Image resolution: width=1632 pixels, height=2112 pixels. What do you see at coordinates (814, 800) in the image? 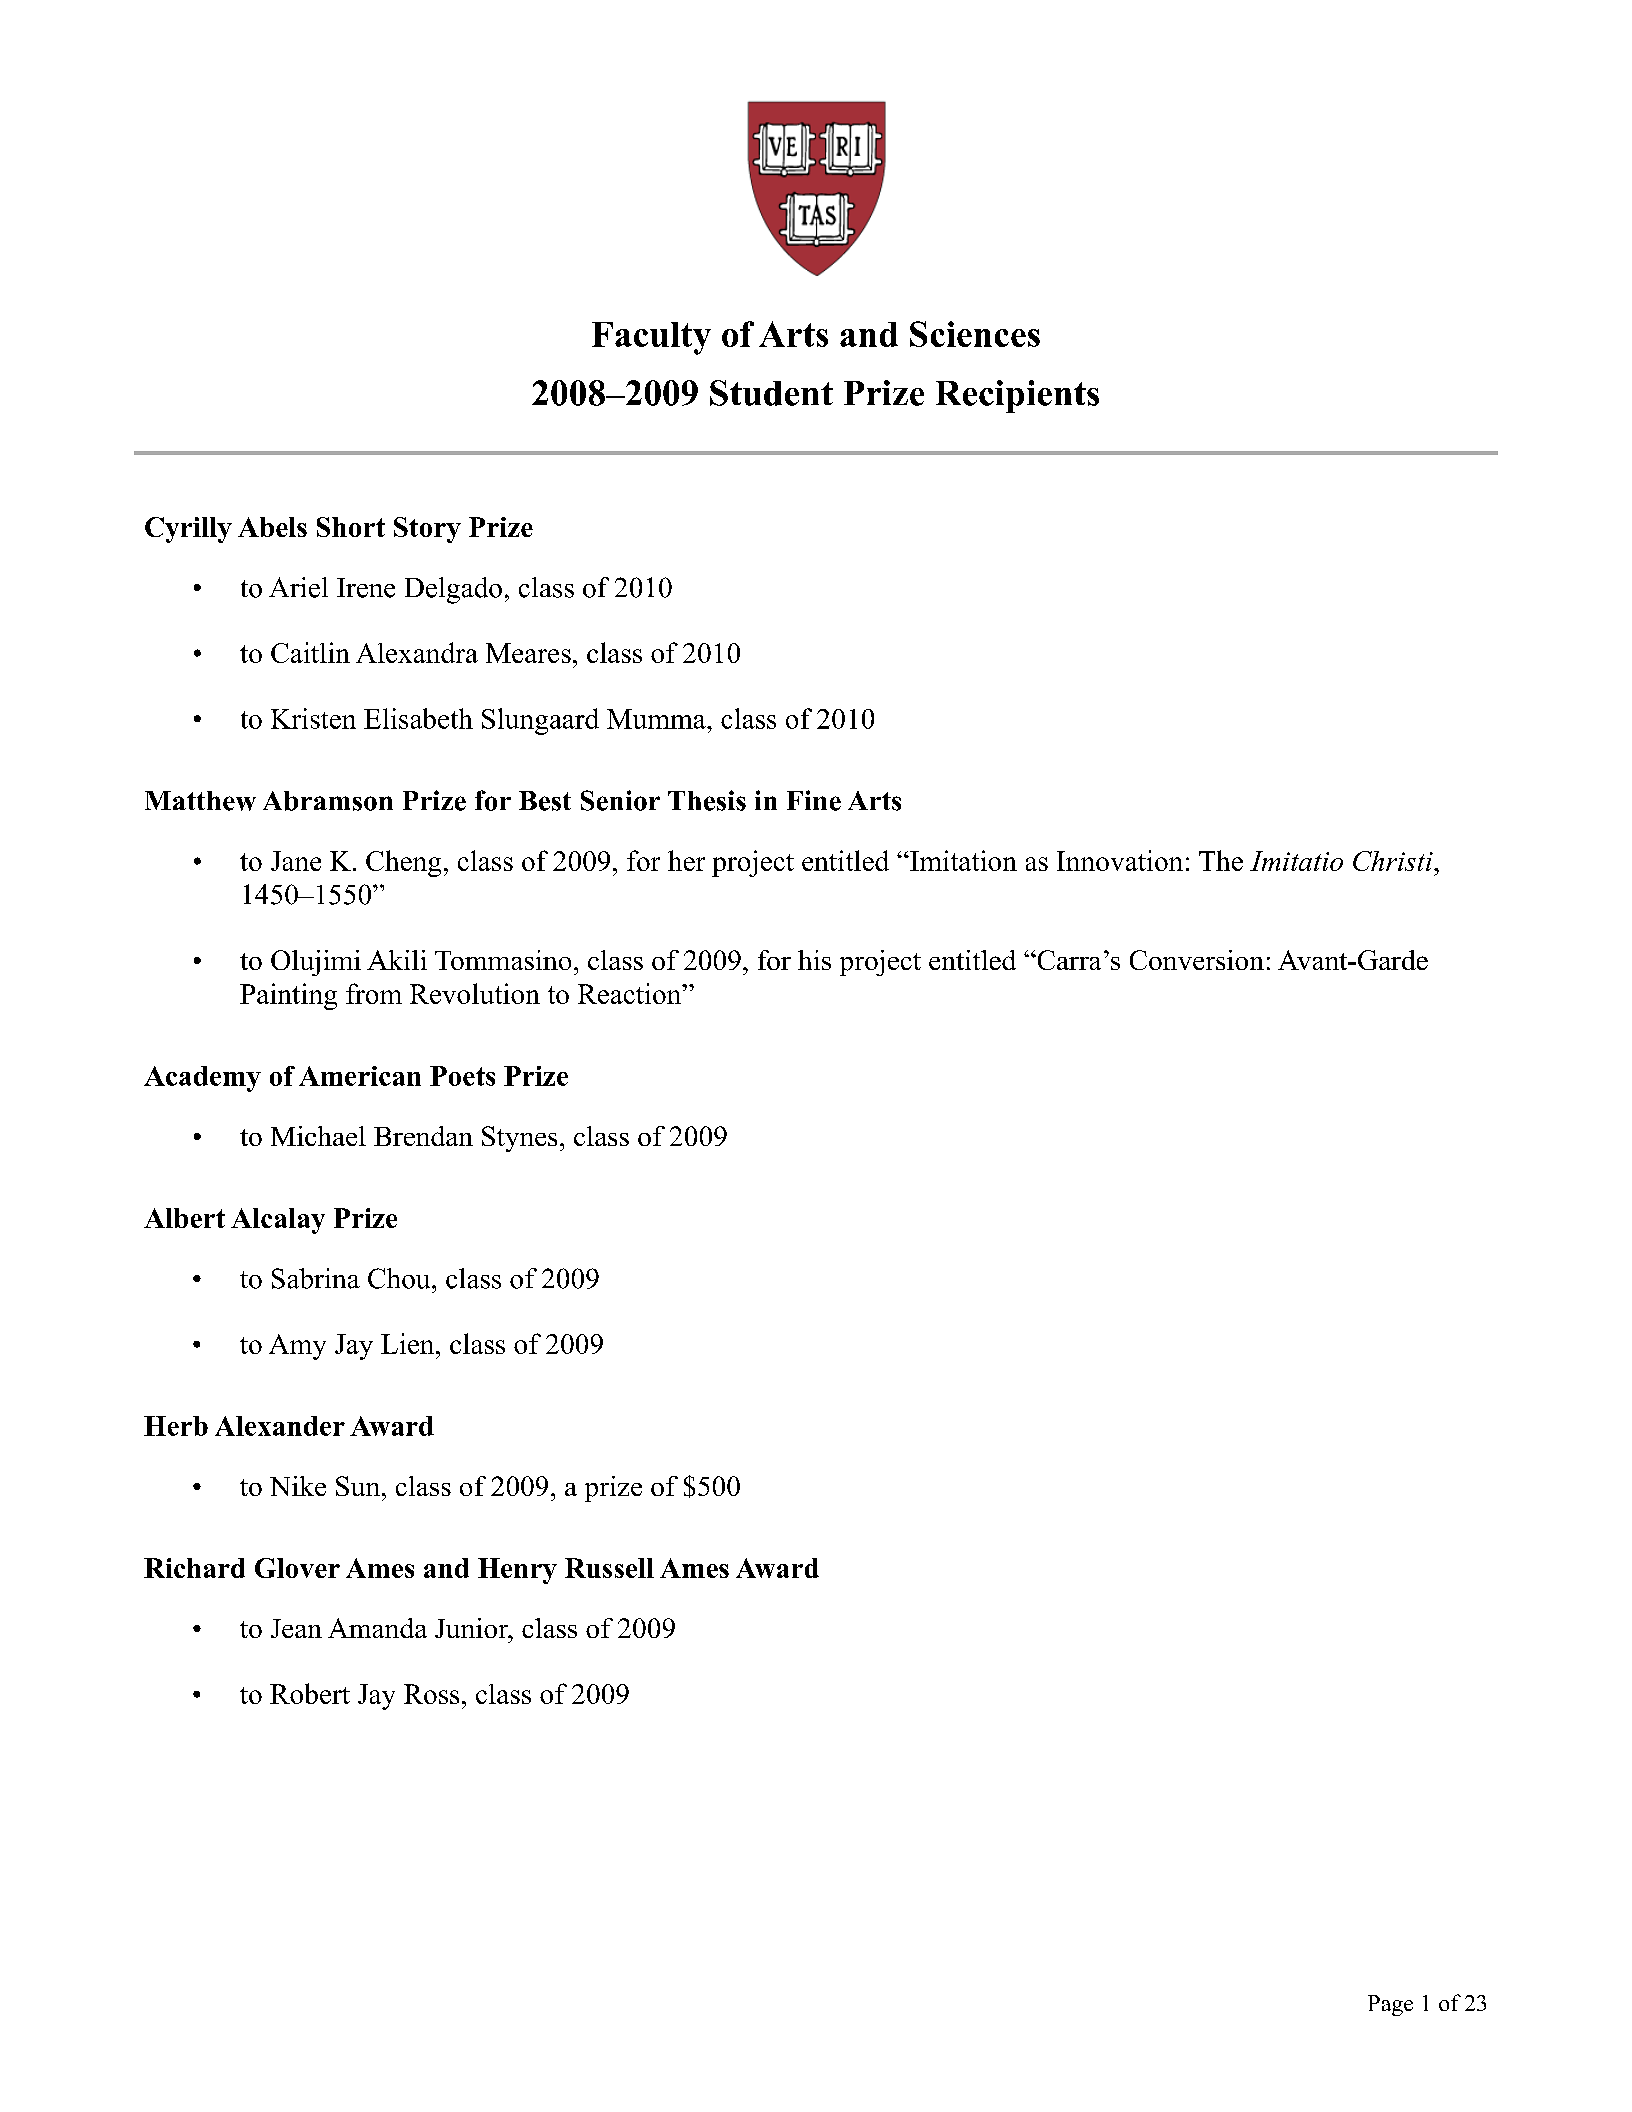
I see `Fine` at bounding box center [814, 800].
